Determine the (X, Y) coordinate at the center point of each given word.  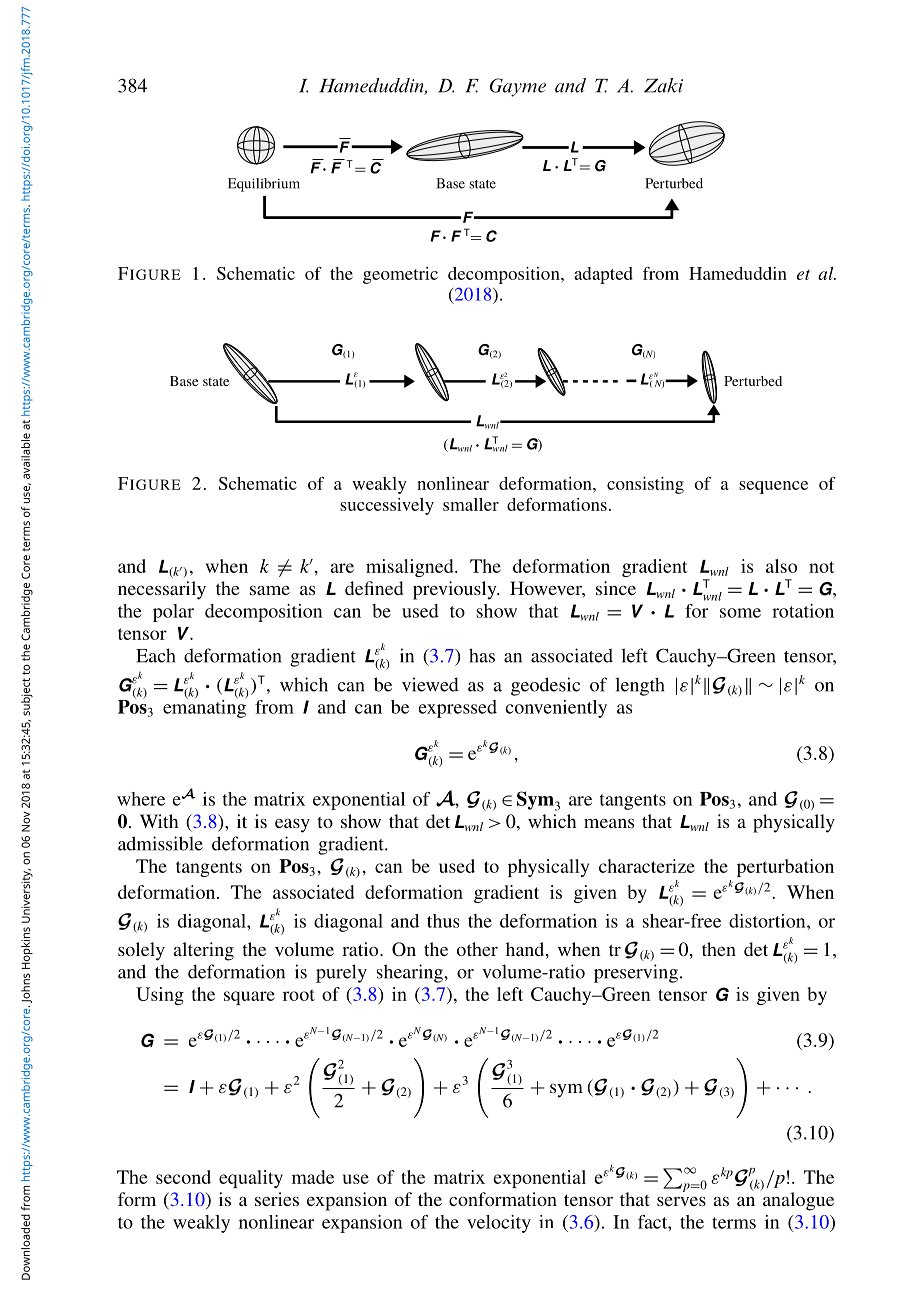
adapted (603, 275)
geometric (400, 275)
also (781, 566)
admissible (160, 843)
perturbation (785, 868)
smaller (471, 504)
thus (443, 921)
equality (251, 1179)
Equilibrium (264, 185)
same (270, 590)
